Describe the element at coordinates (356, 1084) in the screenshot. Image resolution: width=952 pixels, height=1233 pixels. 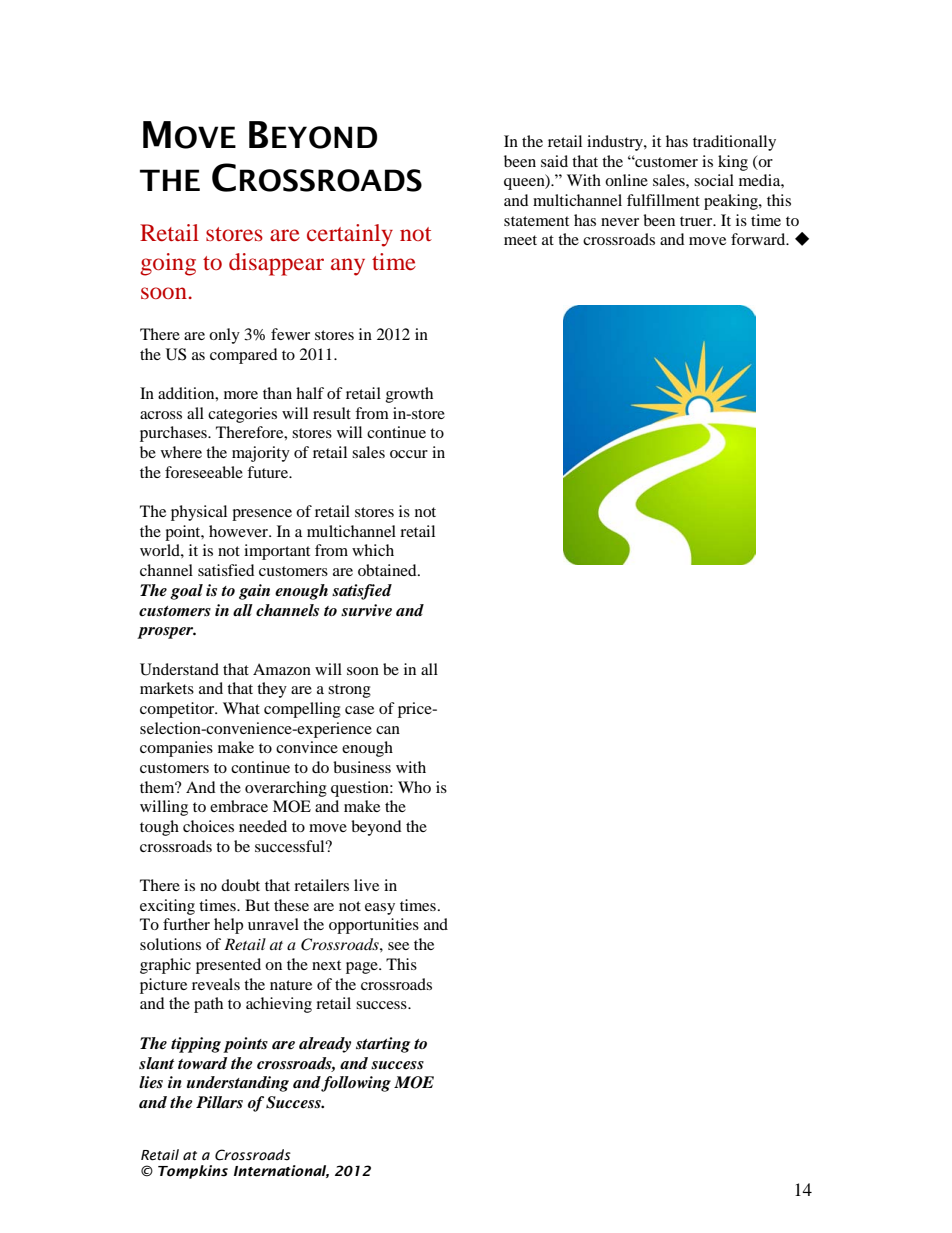
I see `following` at that location.
